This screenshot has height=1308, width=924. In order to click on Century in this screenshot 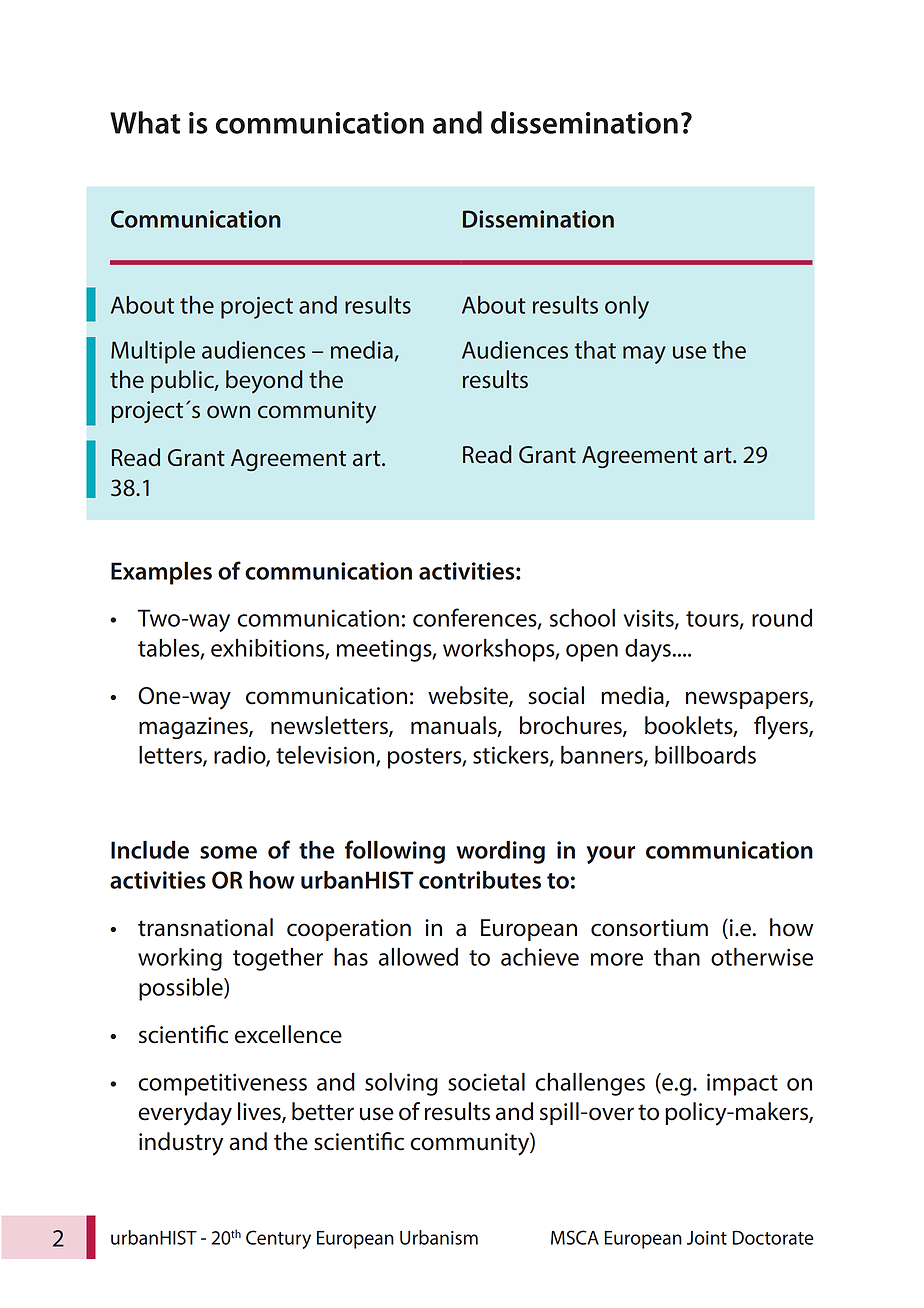, I will do `click(278, 1239)`.
